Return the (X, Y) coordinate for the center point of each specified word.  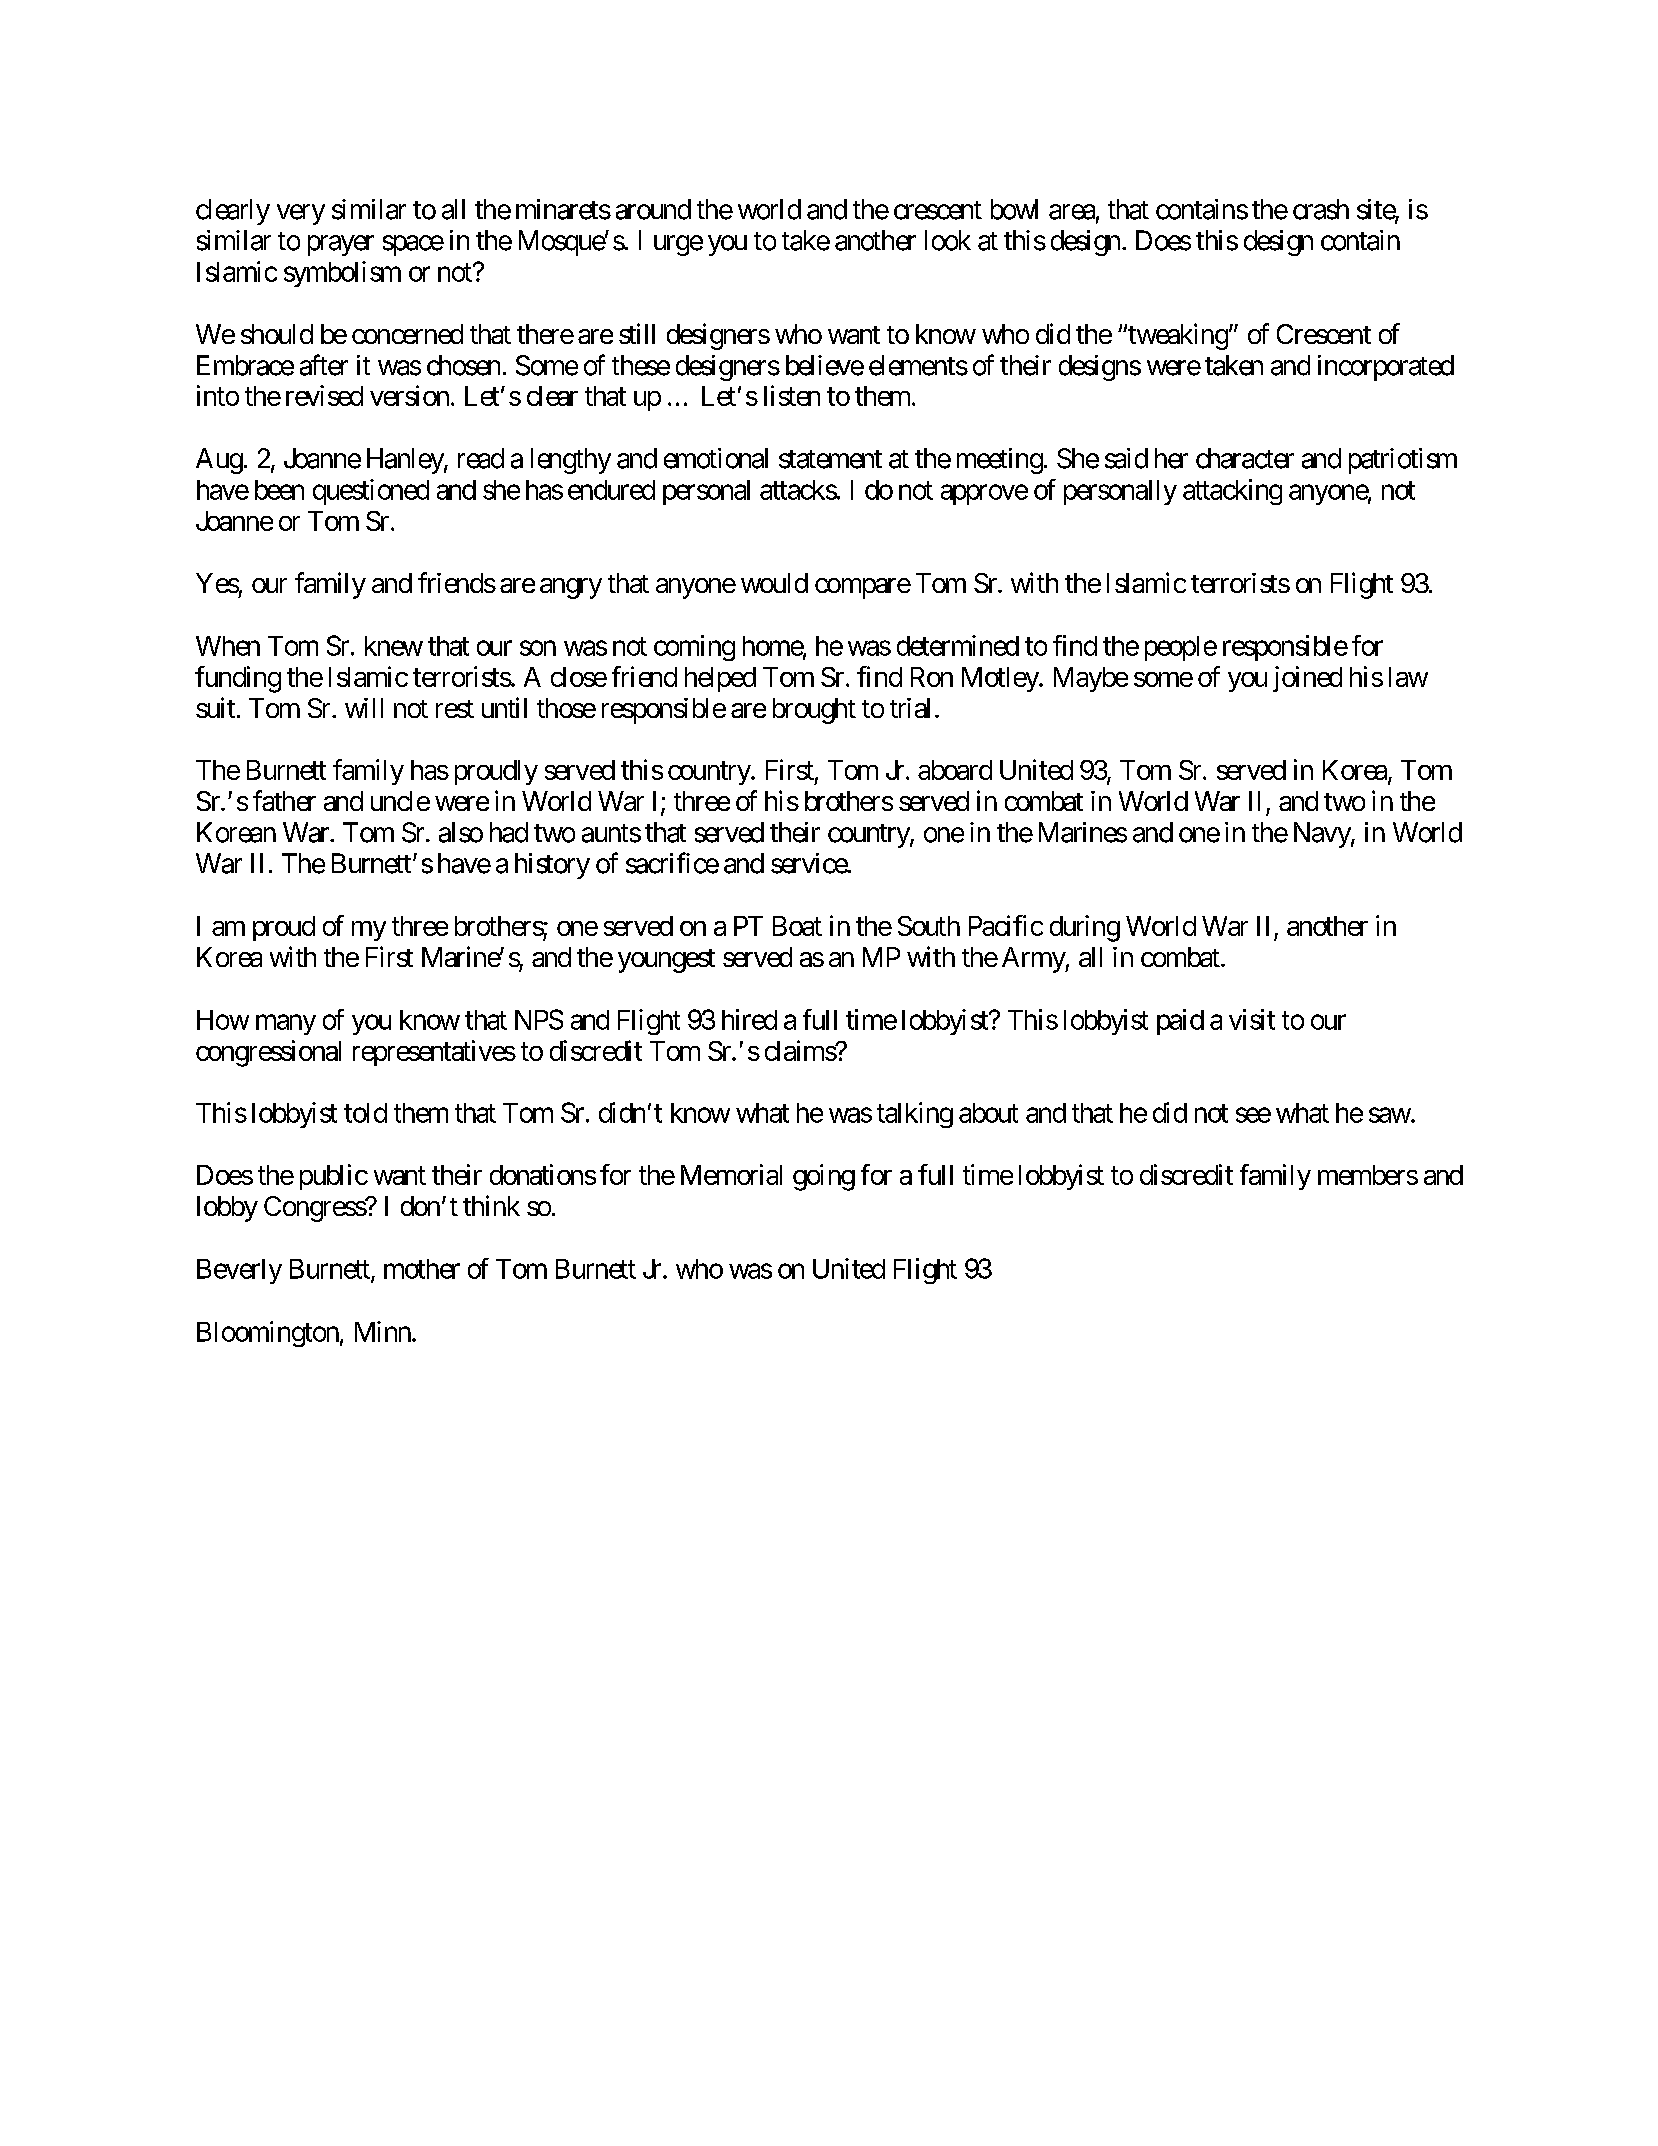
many (286, 1024)
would (774, 583)
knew (394, 646)
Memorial (731, 1174)
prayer (341, 245)
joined (1307, 679)
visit (1252, 1019)
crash (1321, 209)
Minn (383, 1331)
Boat (797, 926)
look (948, 240)
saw (1390, 1115)
